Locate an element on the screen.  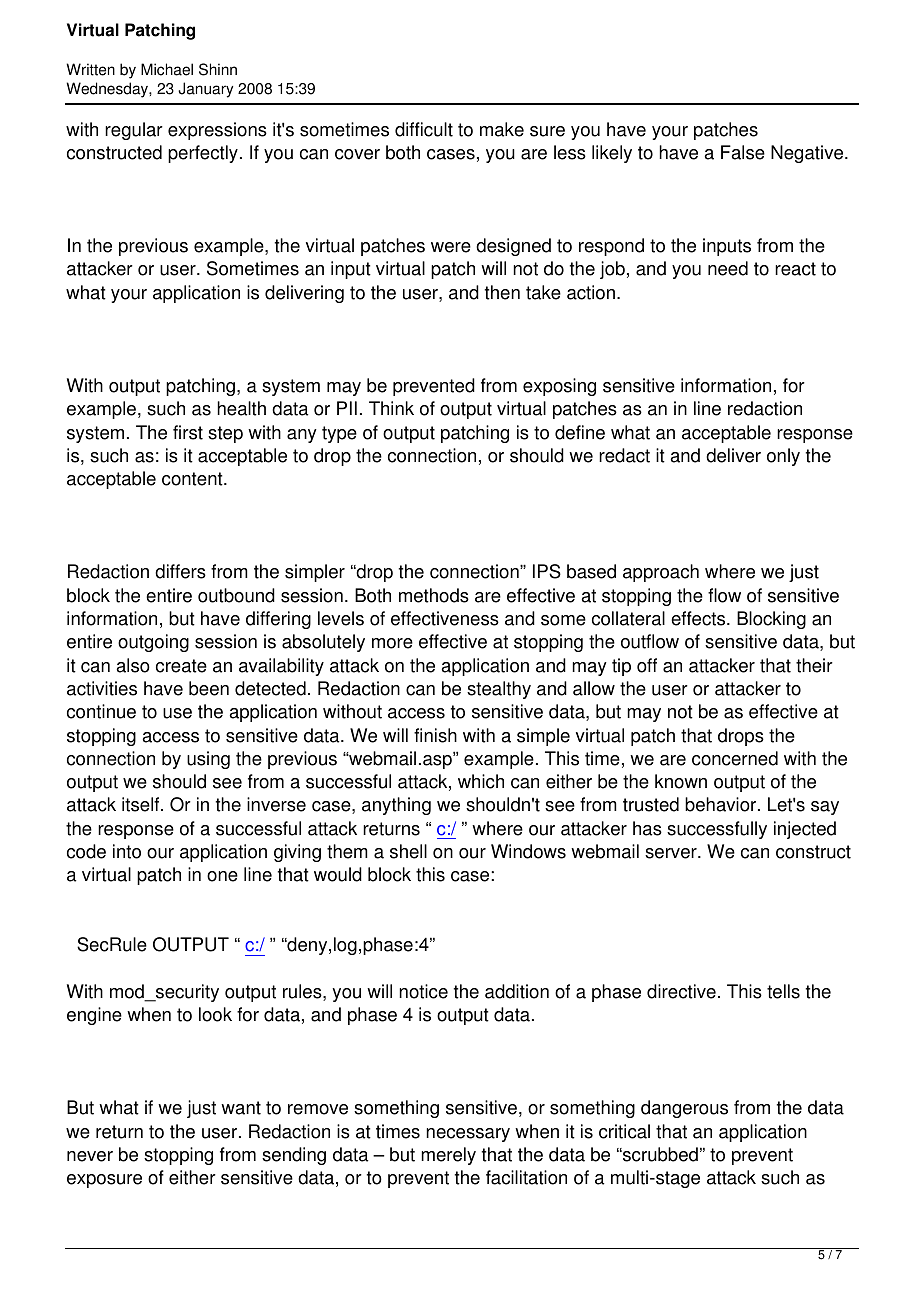
January is located at coordinates (205, 90).
